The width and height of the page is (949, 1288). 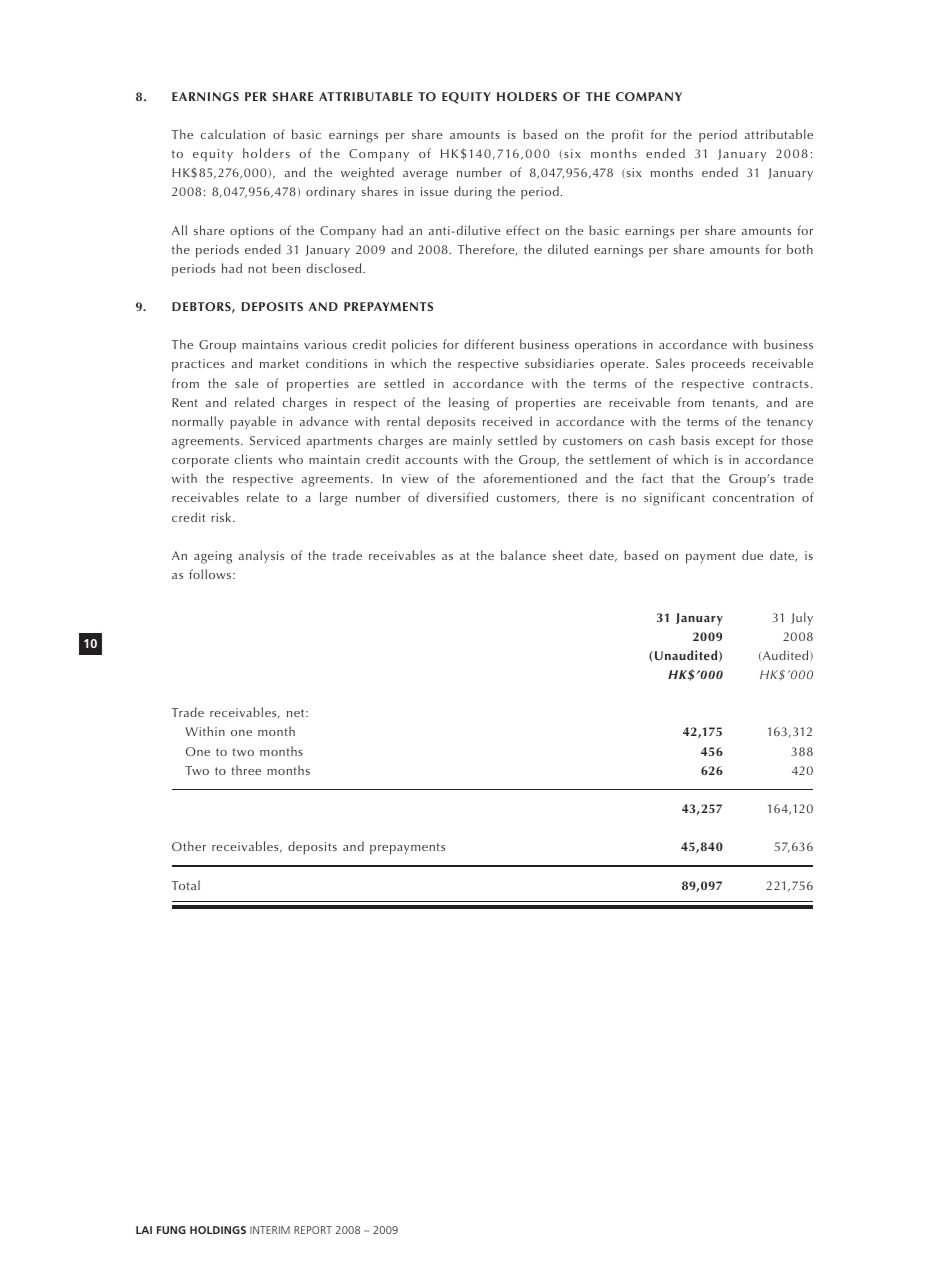 What do you see at coordinates (473, 193) in the page?
I see `during` at bounding box center [473, 193].
